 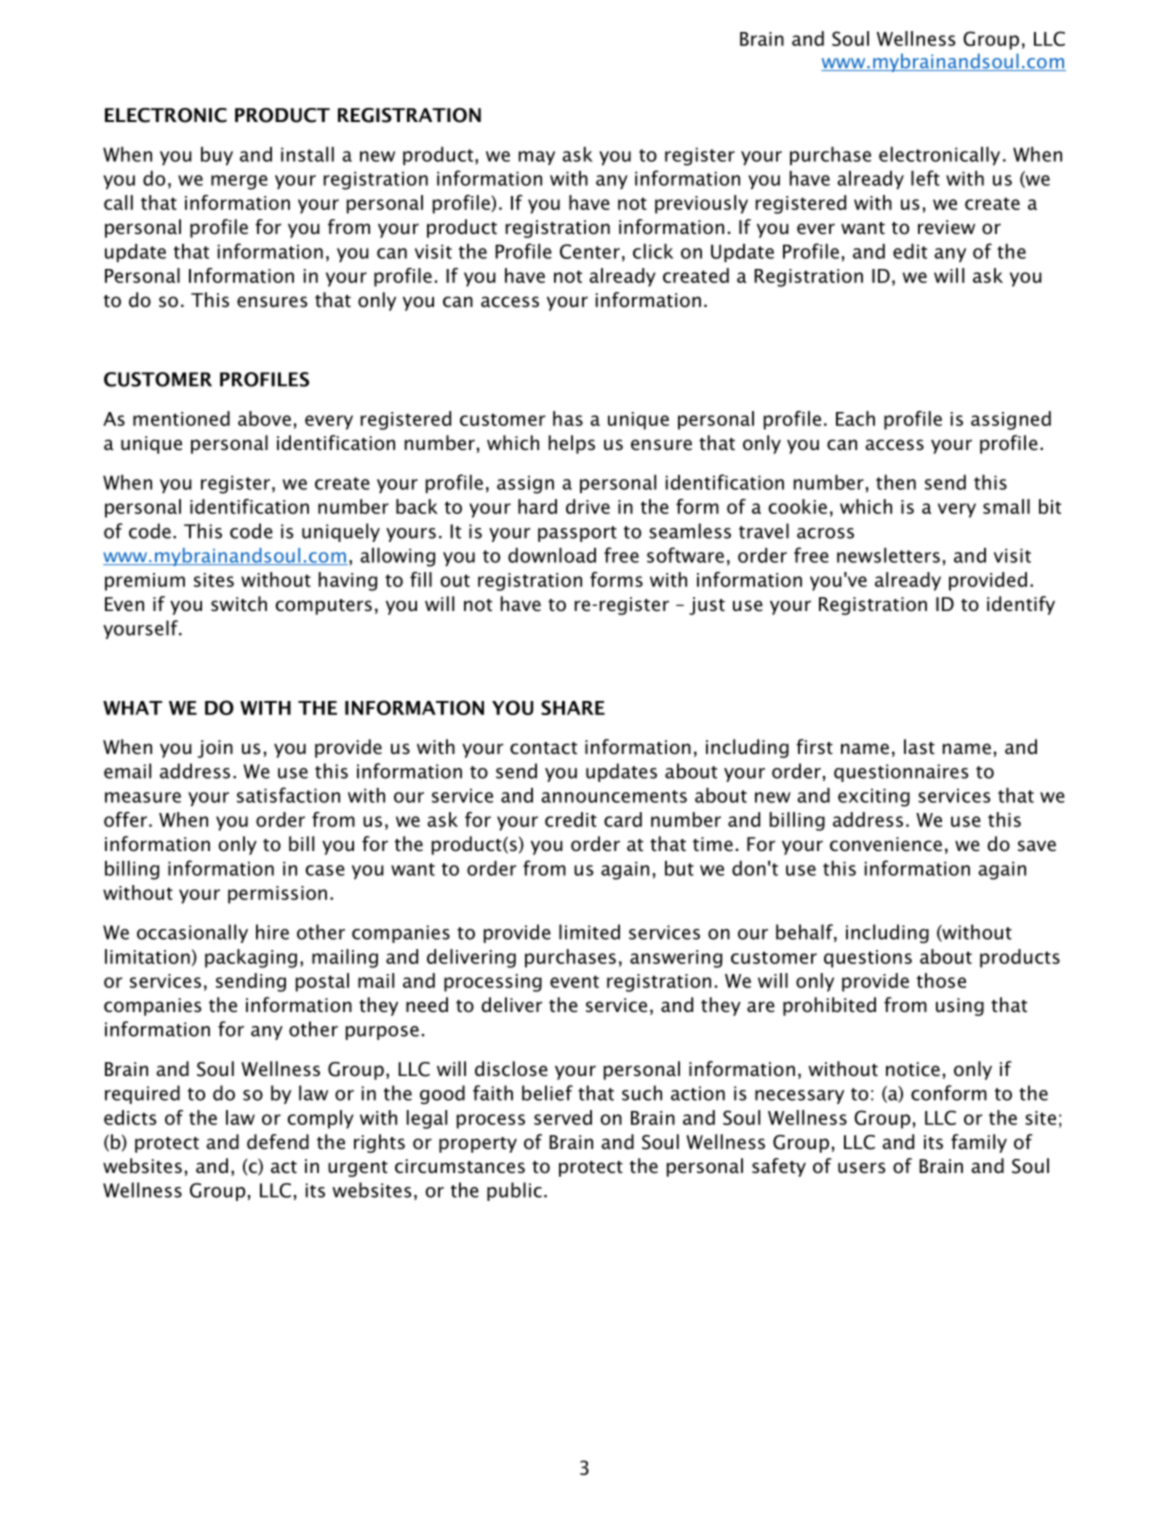 What do you see at coordinates (572, 444) in the image?
I see `helps` at bounding box center [572, 444].
